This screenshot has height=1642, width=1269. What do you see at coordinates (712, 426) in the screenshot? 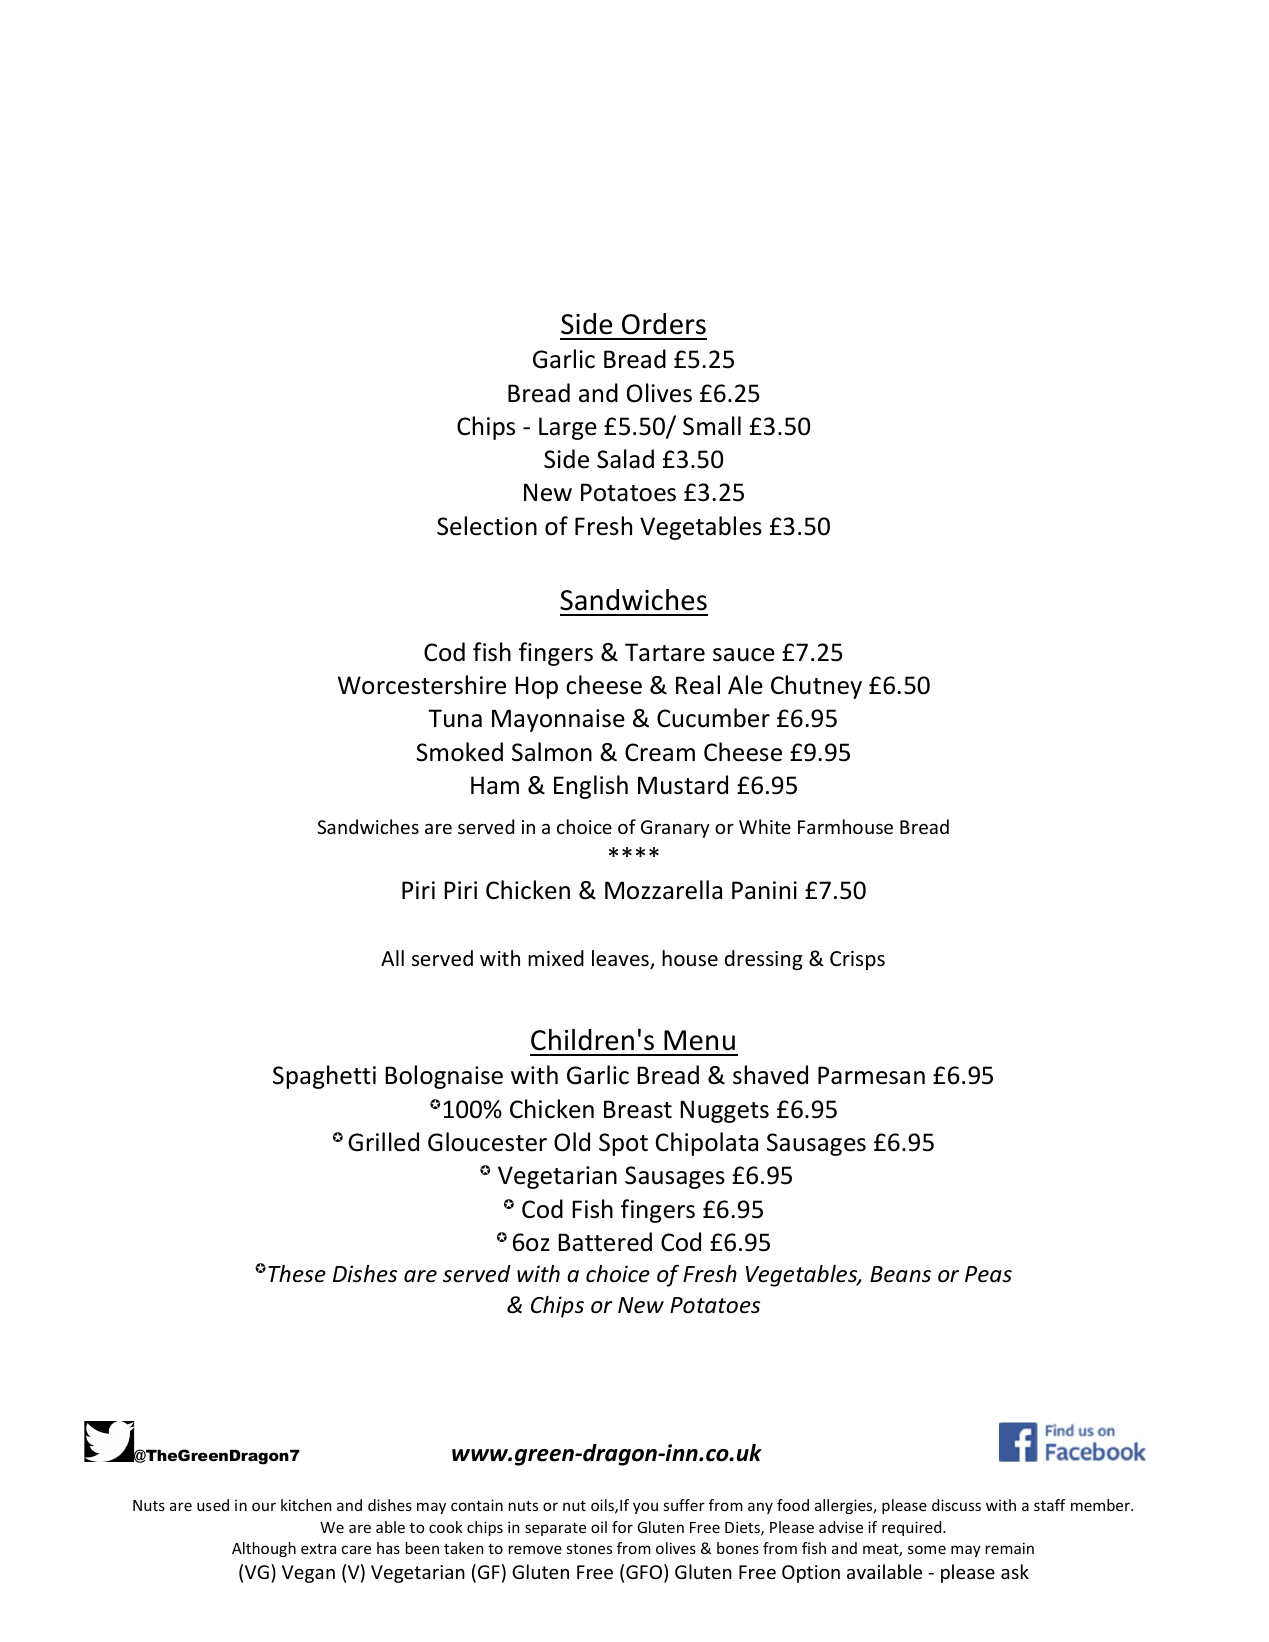
I see `Small` at bounding box center [712, 426].
